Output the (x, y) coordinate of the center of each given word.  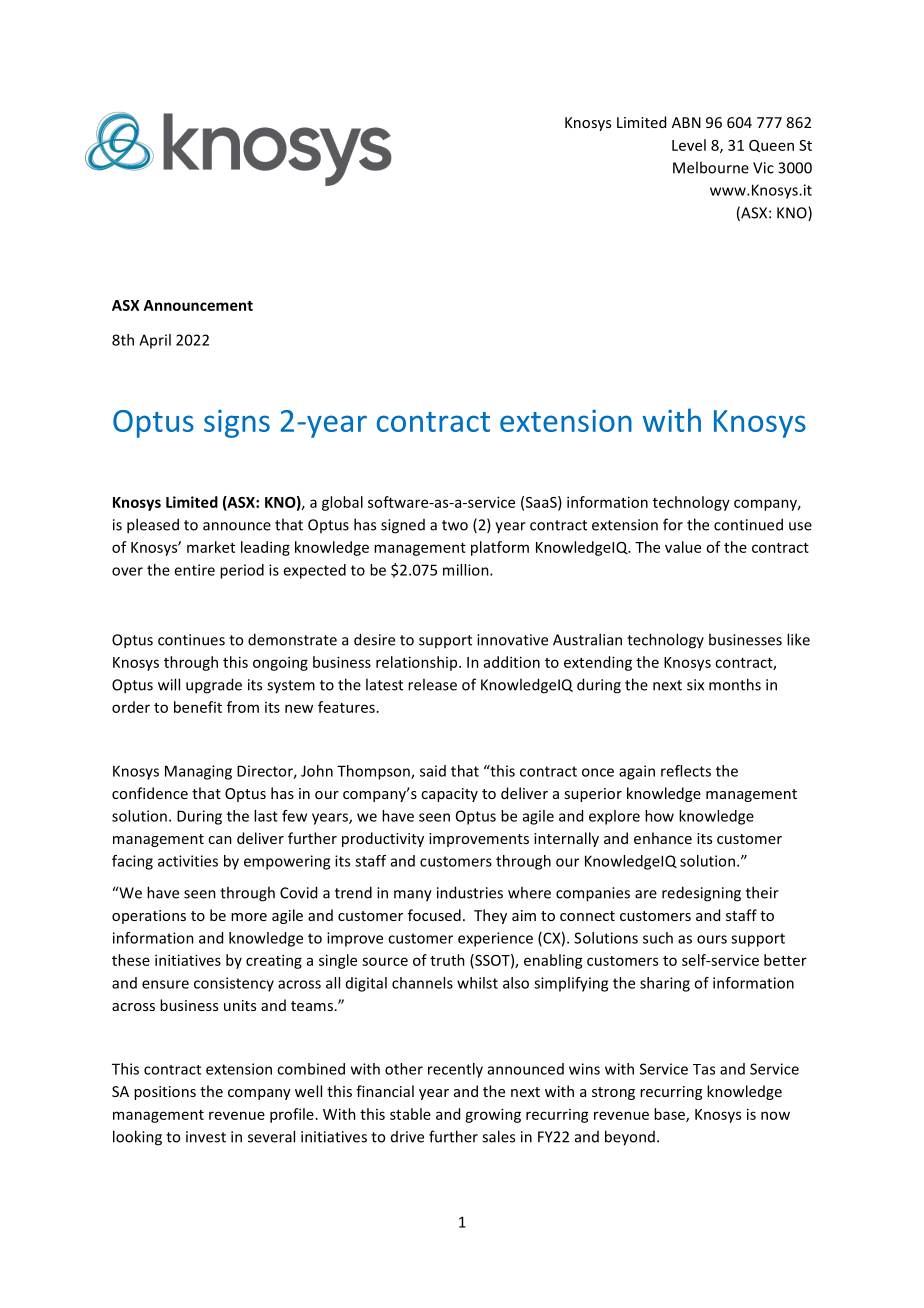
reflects (686, 771)
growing (493, 1115)
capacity (449, 795)
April (155, 341)
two (455, 525)
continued (748, 524)
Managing (198, 772)
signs (237, 424)
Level (689, 145)
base (670, 1115)
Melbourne (711, 167)
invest (206, 1137)
